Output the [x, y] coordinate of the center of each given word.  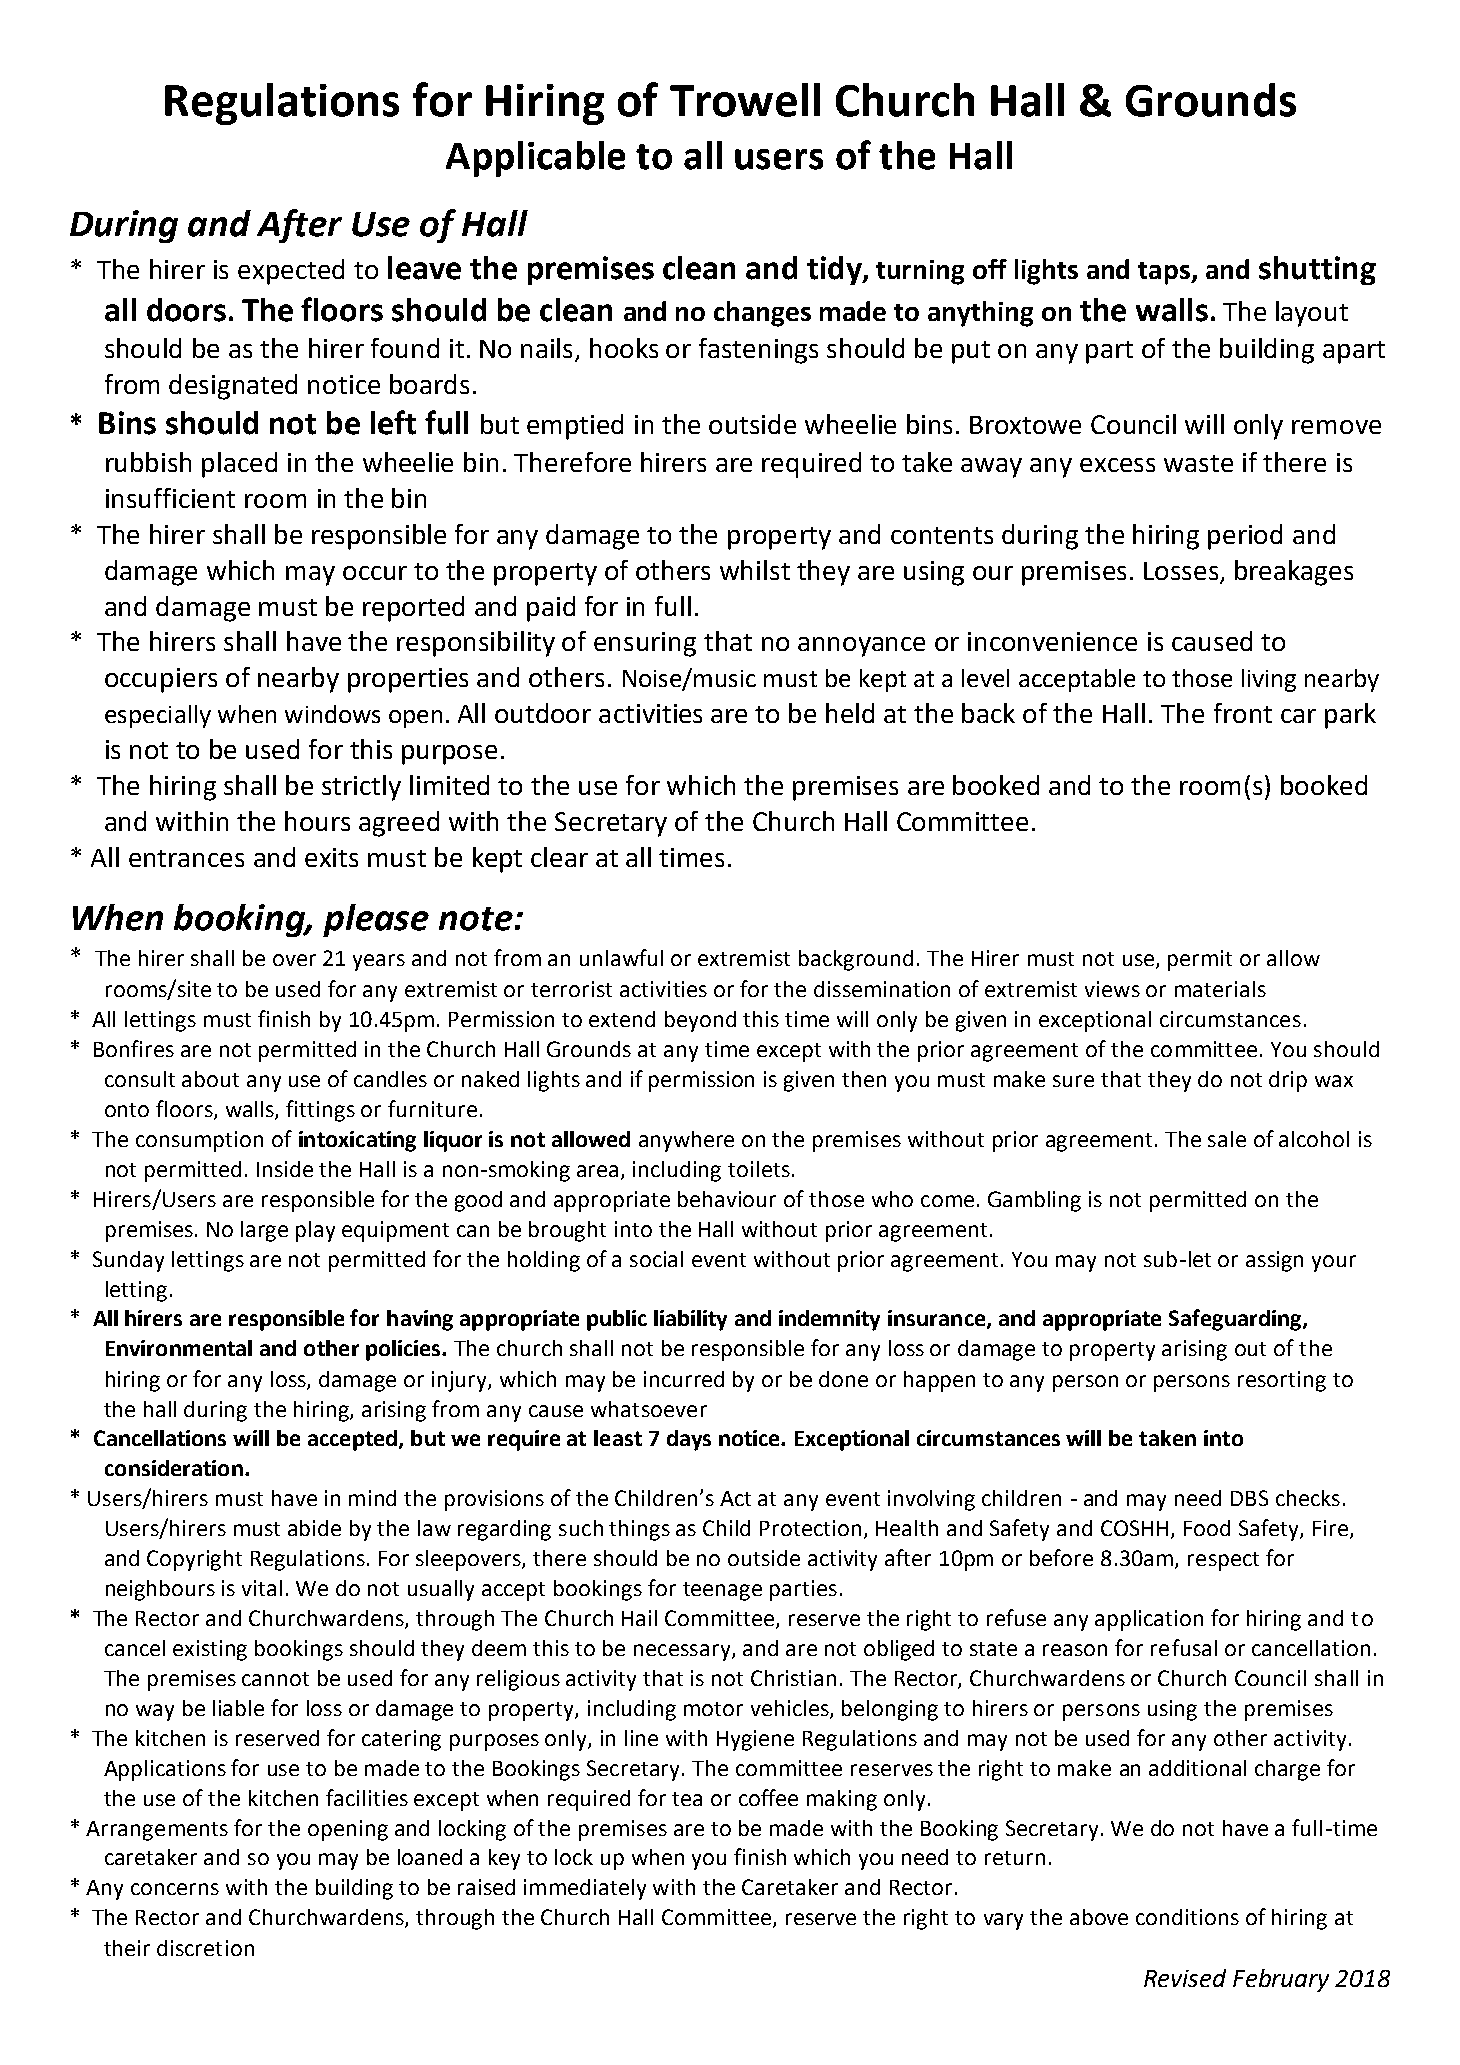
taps [1165, 273]
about [210, 1079]
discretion [205, 1948]
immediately [585, 1889]
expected [291, 272]
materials [1220, 989]
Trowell [745, 100]
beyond [700, 1021]
